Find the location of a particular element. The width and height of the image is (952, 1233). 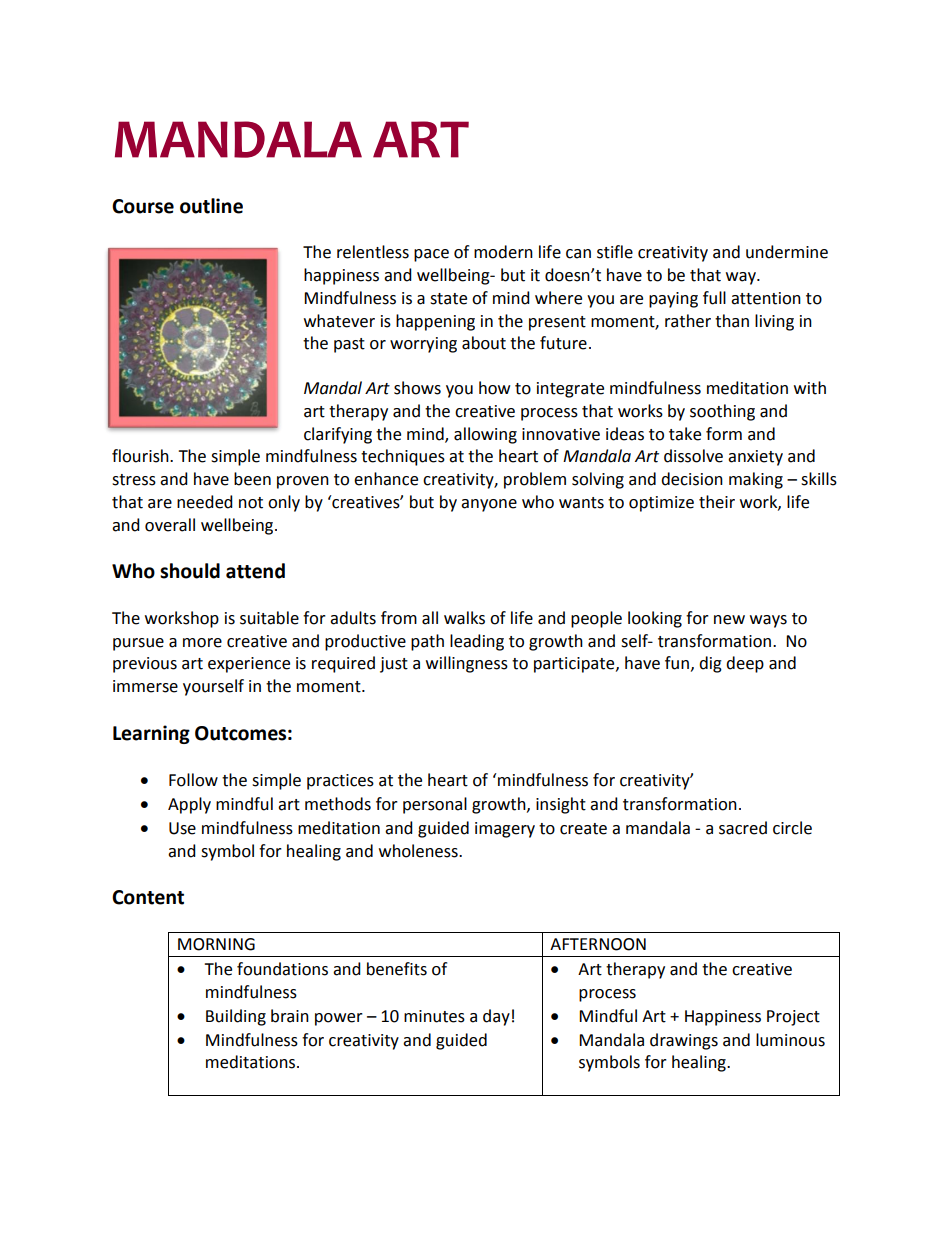

more is located at coordinates (202, 643).
